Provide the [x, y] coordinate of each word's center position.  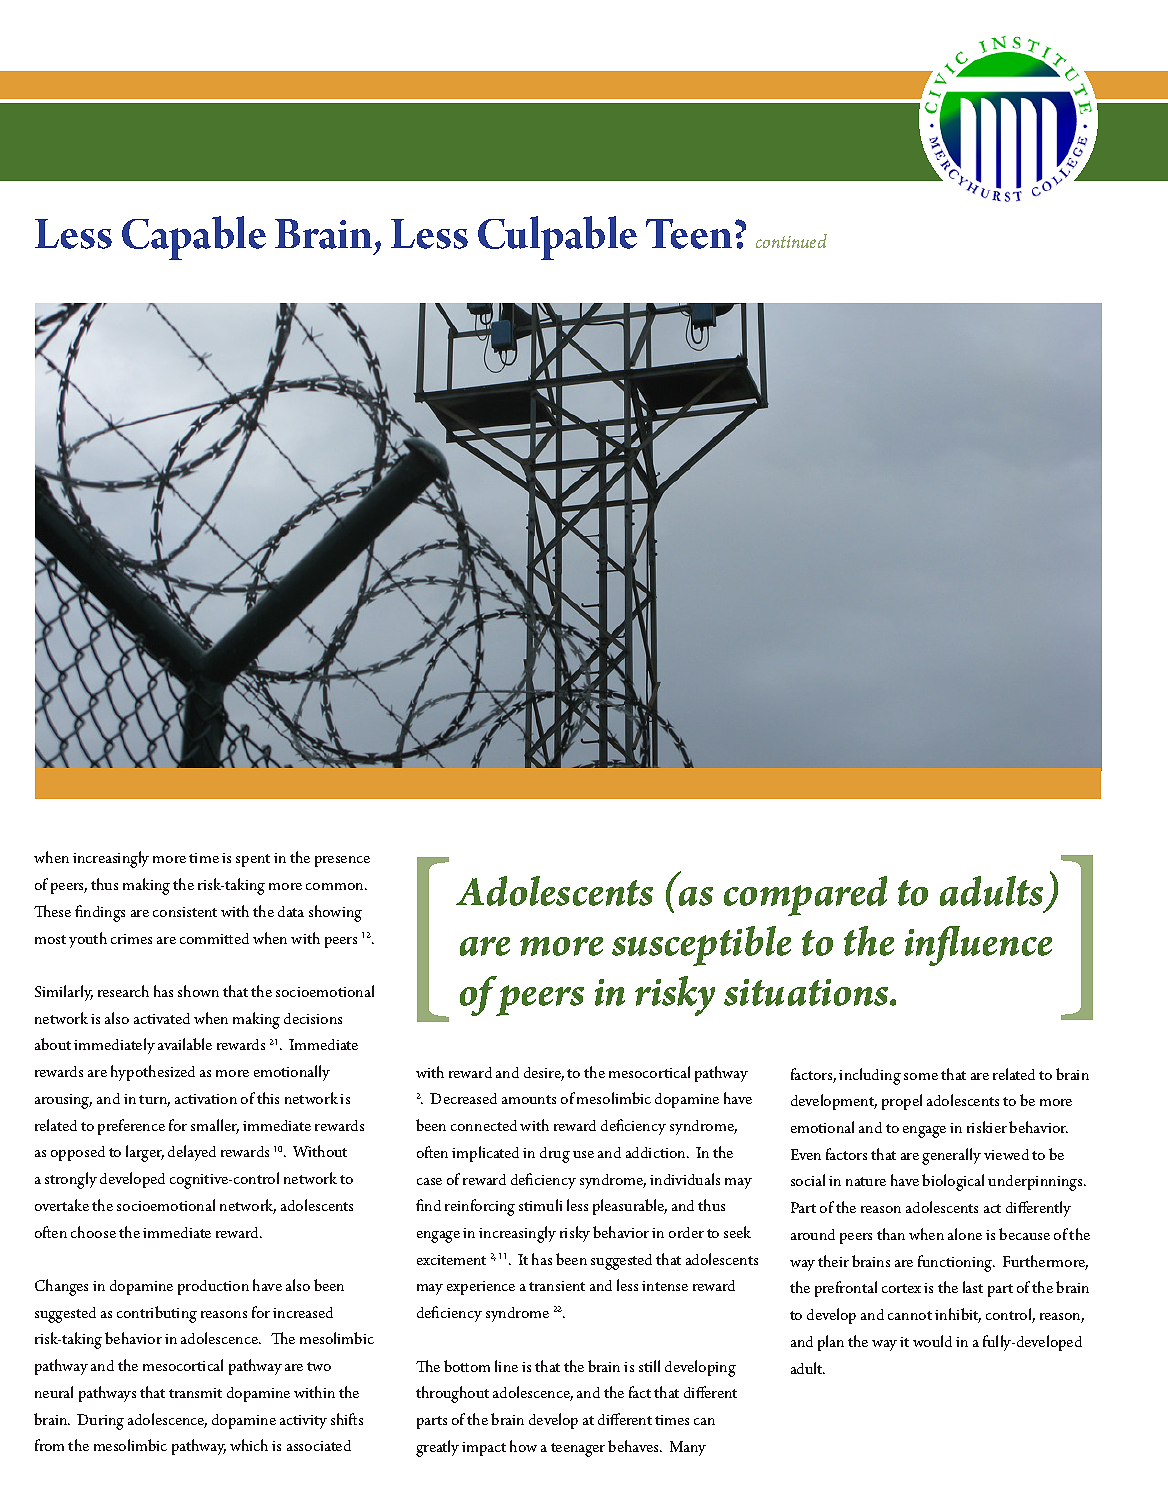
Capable [194, 238]
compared [805, 896]
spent [253, 860]
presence [342, 861]
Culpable [557, 238]
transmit [195, 1393]
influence [978, 946]
